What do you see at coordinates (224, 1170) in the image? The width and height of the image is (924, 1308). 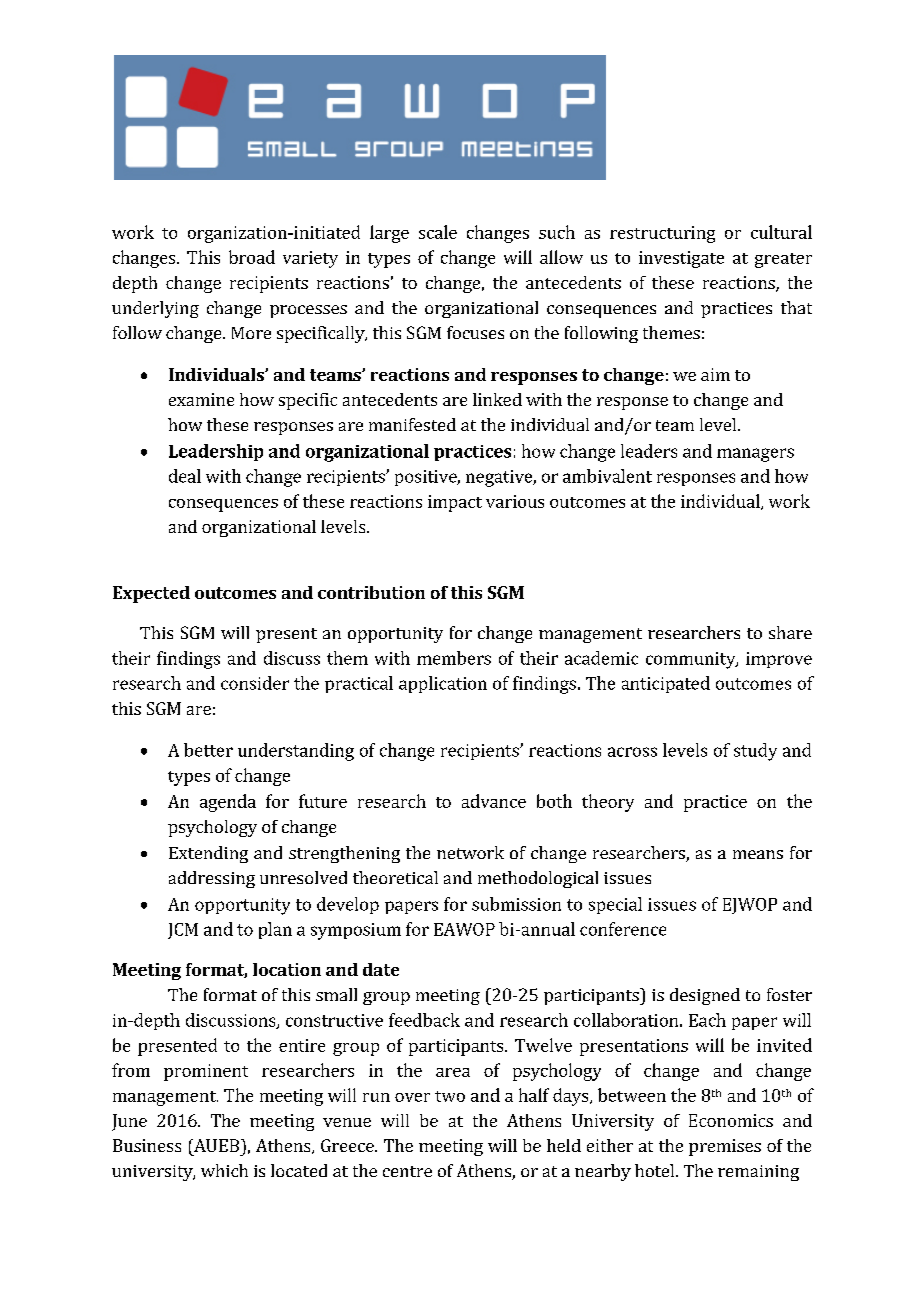 I see `which` at bounding box center [224, 1170].
